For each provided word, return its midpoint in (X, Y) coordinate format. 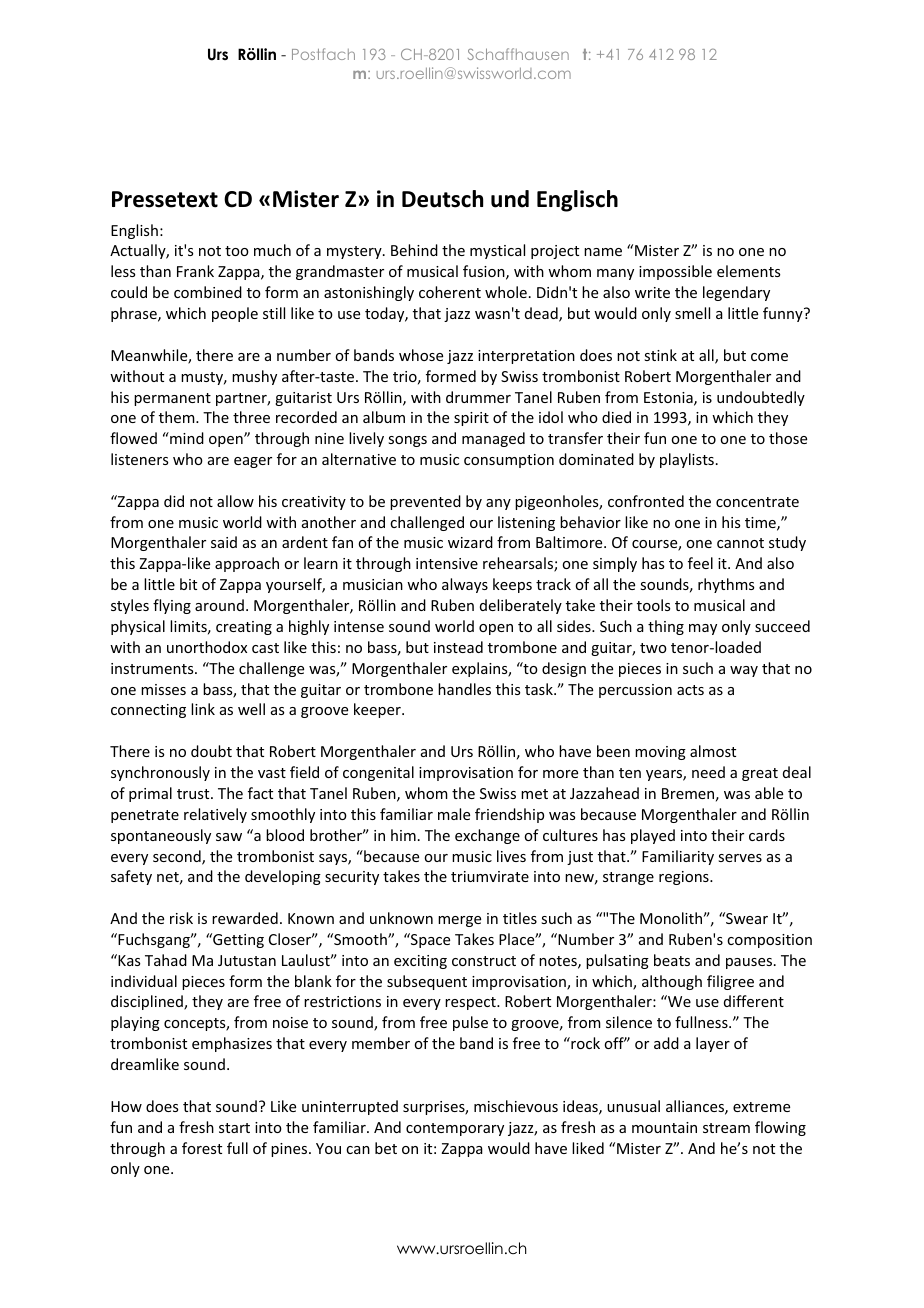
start (234, 1128)
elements (748, 271)
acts (690, 690)
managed (493, 439)
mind (186, 438)
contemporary (455, 1129)
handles (464, 689)
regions (685, 878)
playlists (687, 460)
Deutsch (442, 199)
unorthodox (207, 647)
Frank (195, 271)
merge (459, 921)
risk (181, 918)
